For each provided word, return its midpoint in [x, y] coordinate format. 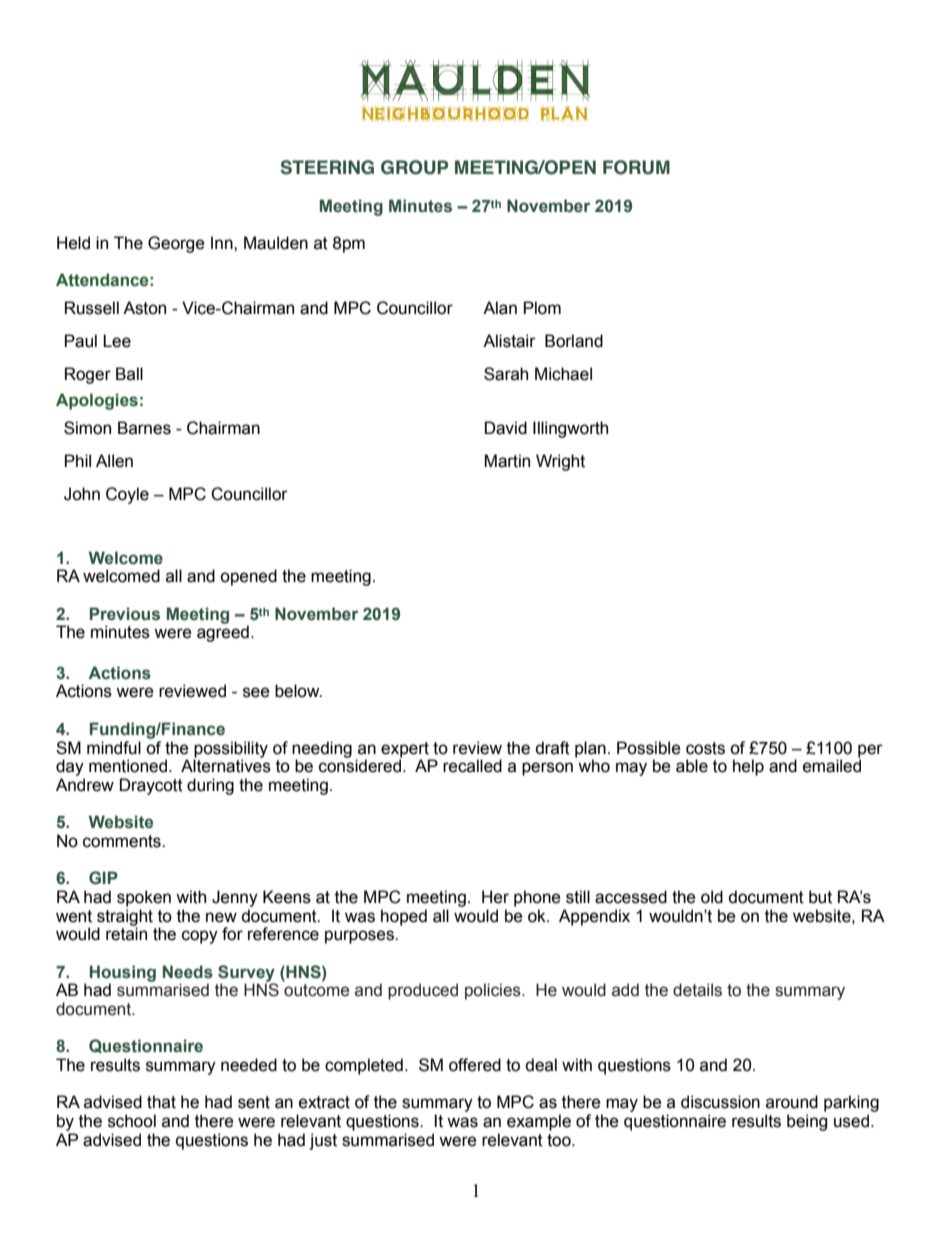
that [161, 1102]
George [176, 244]
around [792, 1102]
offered [475, 1065]
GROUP [414, 167]
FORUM [636, 167]
